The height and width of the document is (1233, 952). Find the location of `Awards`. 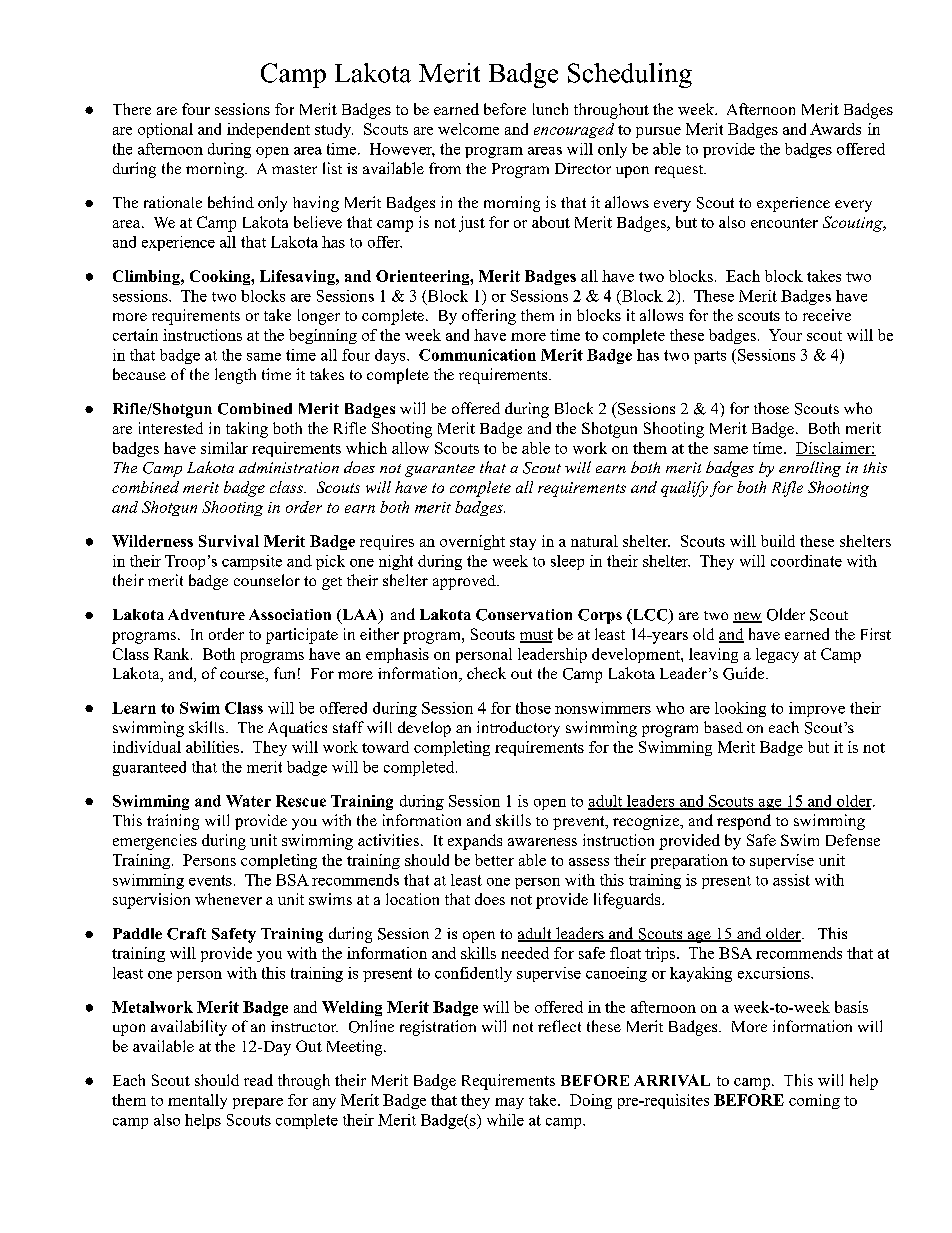

Awards is located at coordinates (835, 129).
